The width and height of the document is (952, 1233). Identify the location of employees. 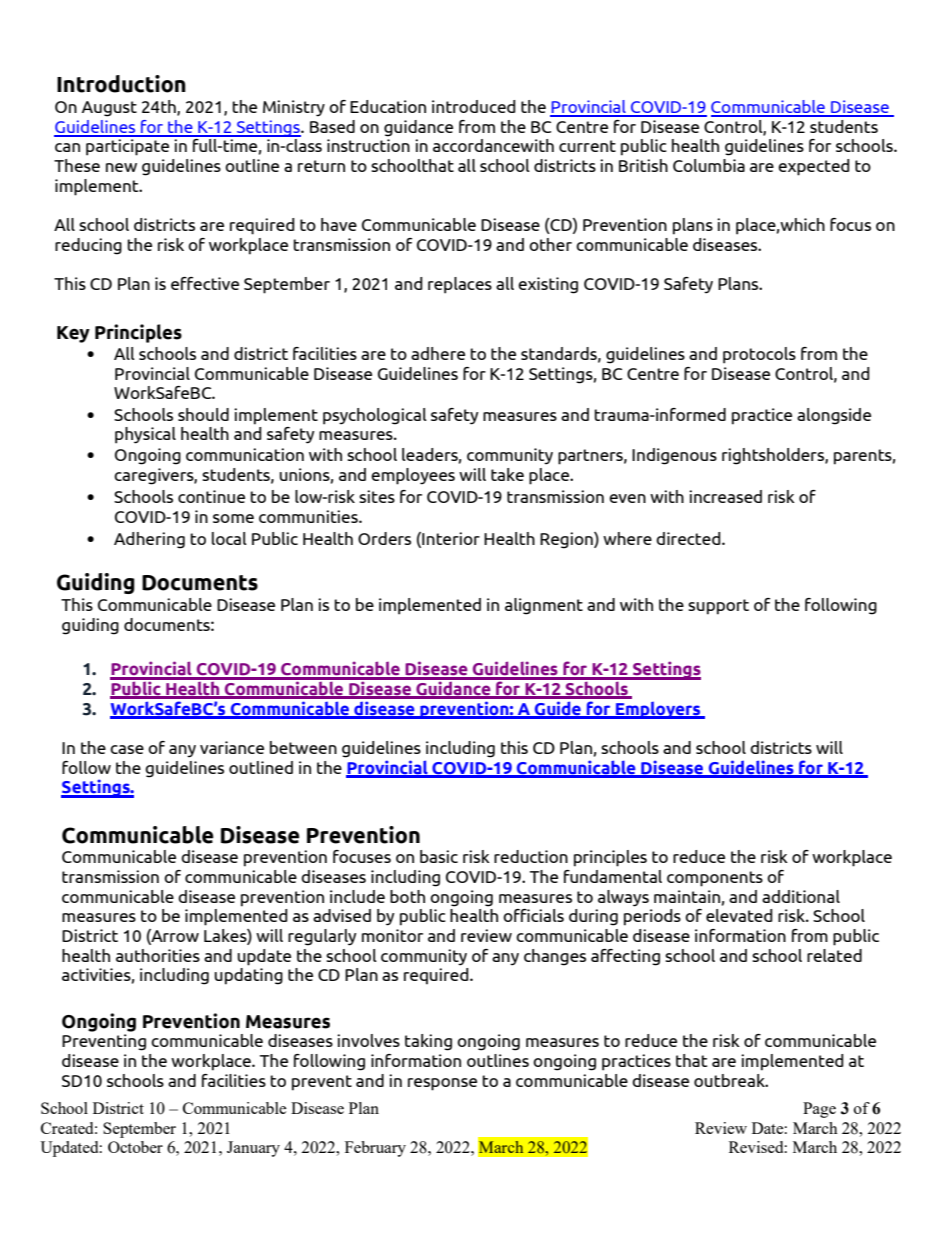
(413, 476).
